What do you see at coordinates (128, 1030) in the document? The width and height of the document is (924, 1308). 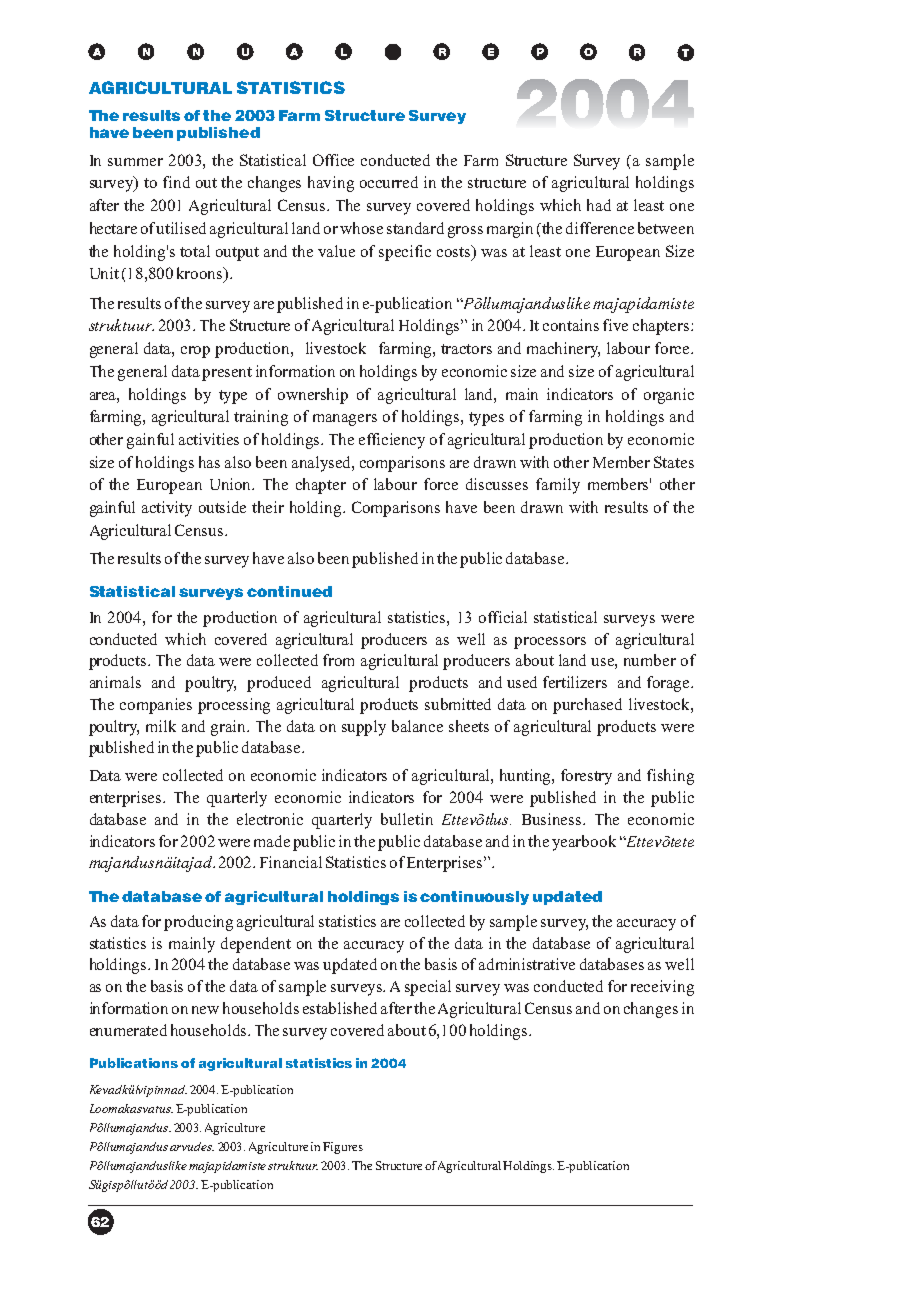 I see `enumerated` at bounding box center [128, 1030].
